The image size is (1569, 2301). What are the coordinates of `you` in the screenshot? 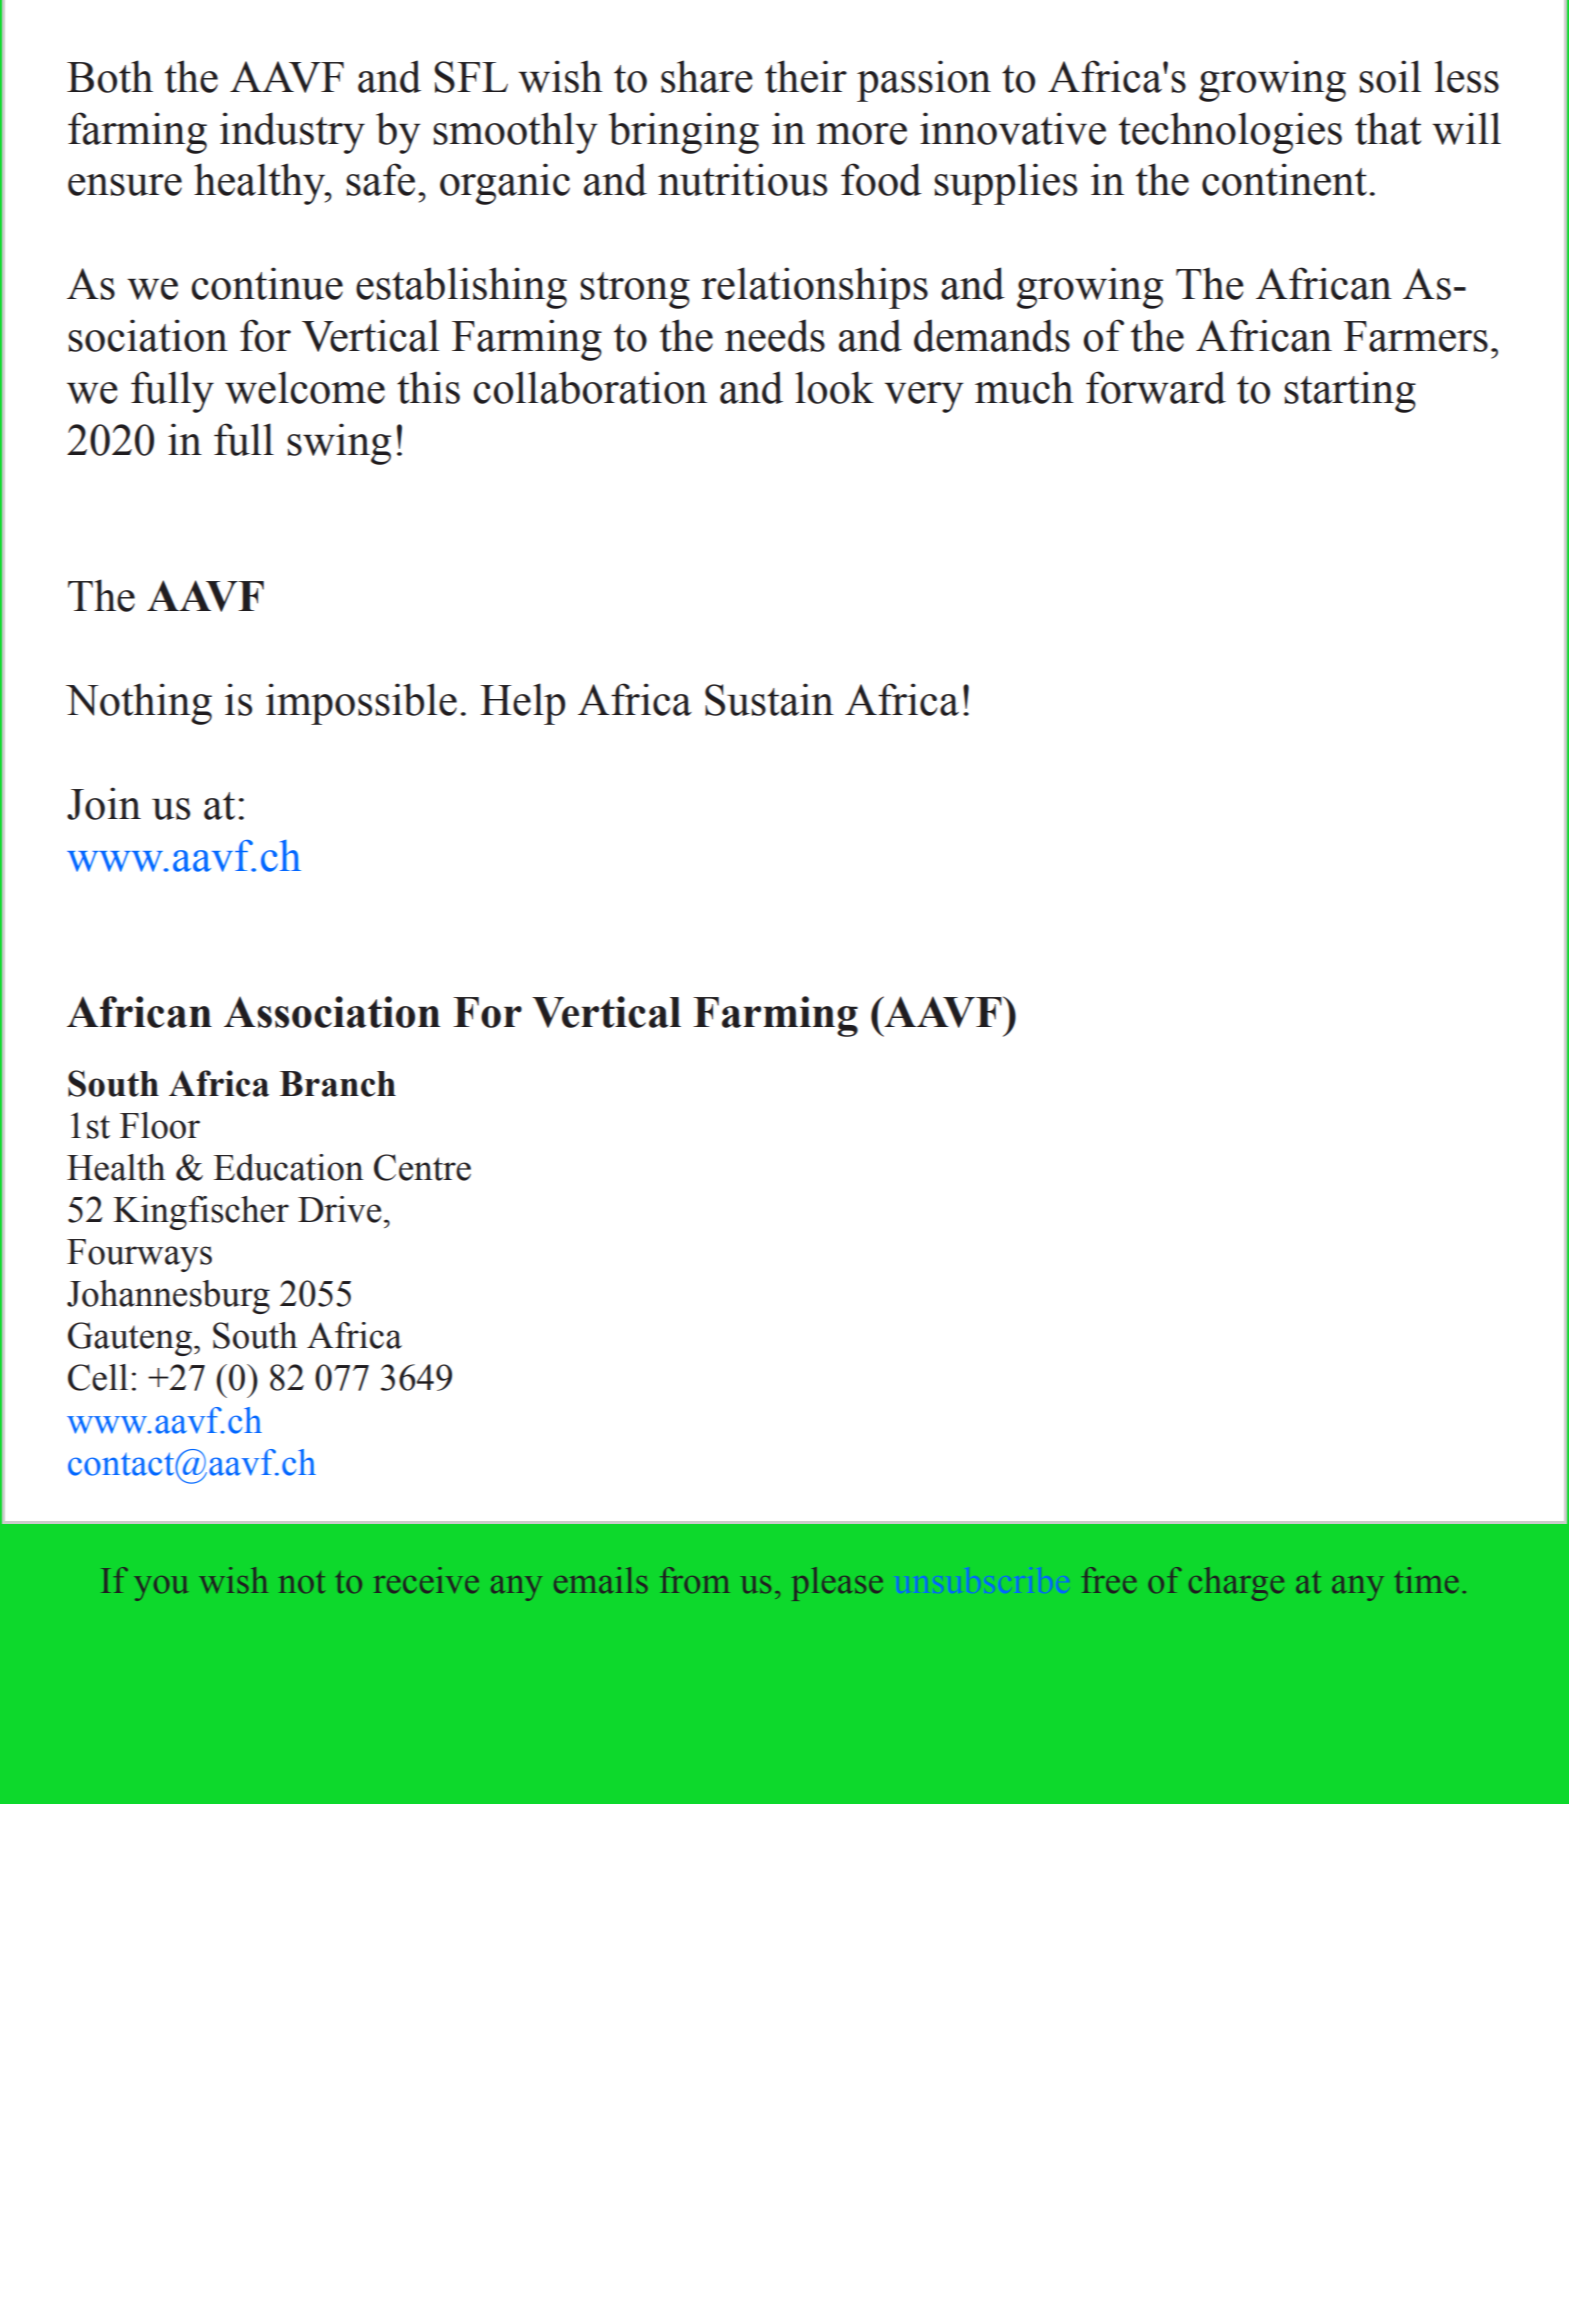 It's located at (161, 1588).
